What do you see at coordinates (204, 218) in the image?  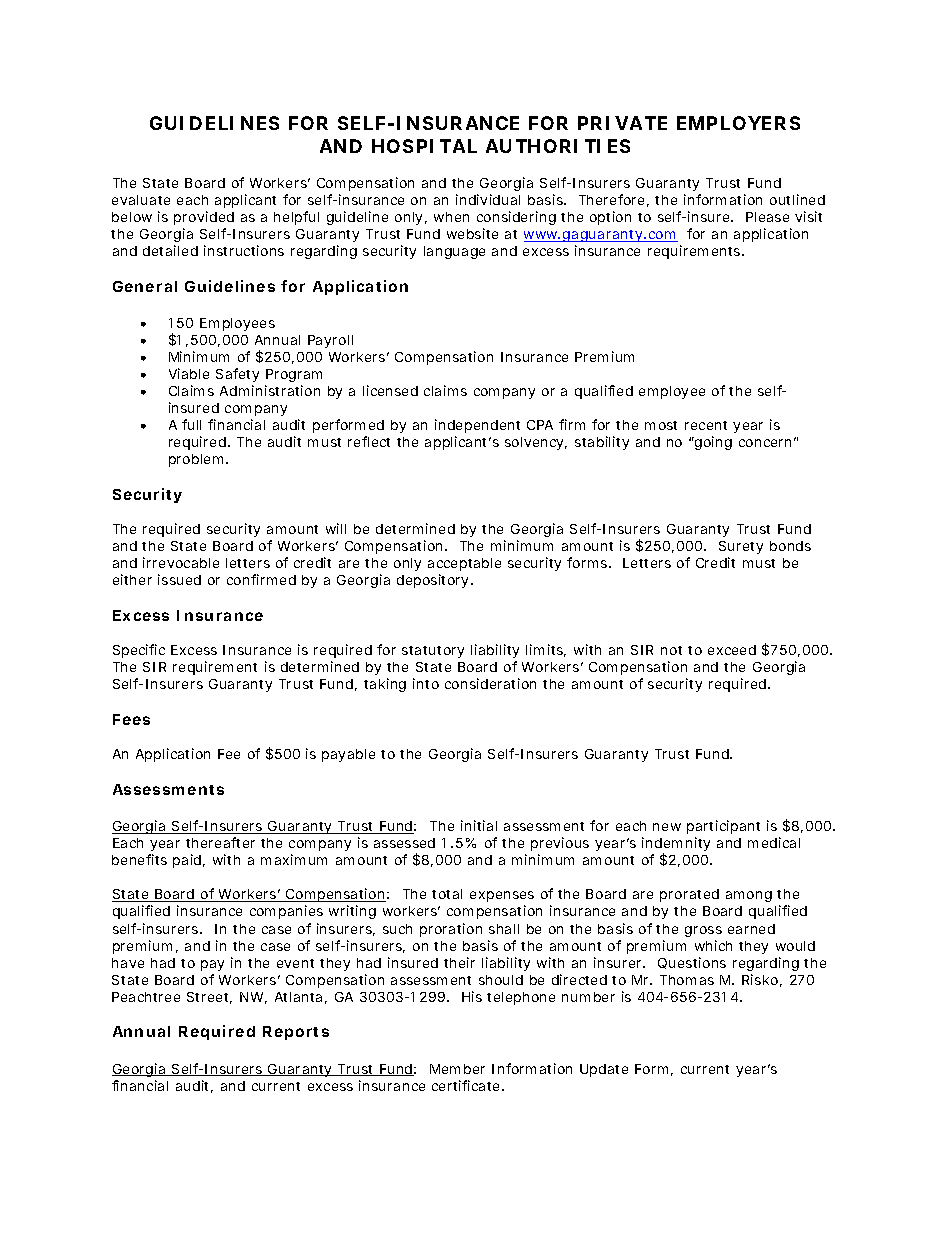 I see `provided` at bounding box center [204, 218].
